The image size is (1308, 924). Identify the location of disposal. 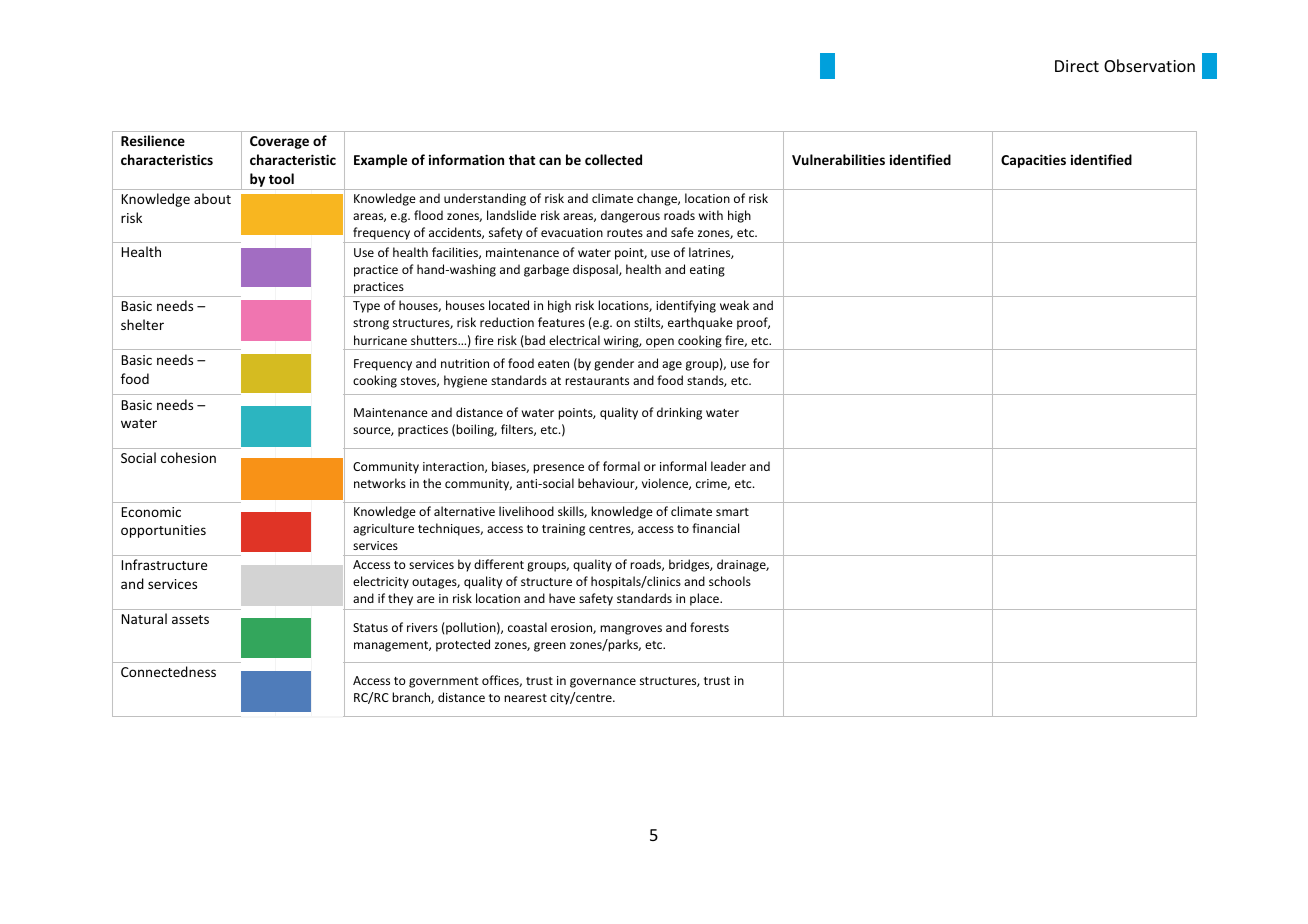
(596, 270).
